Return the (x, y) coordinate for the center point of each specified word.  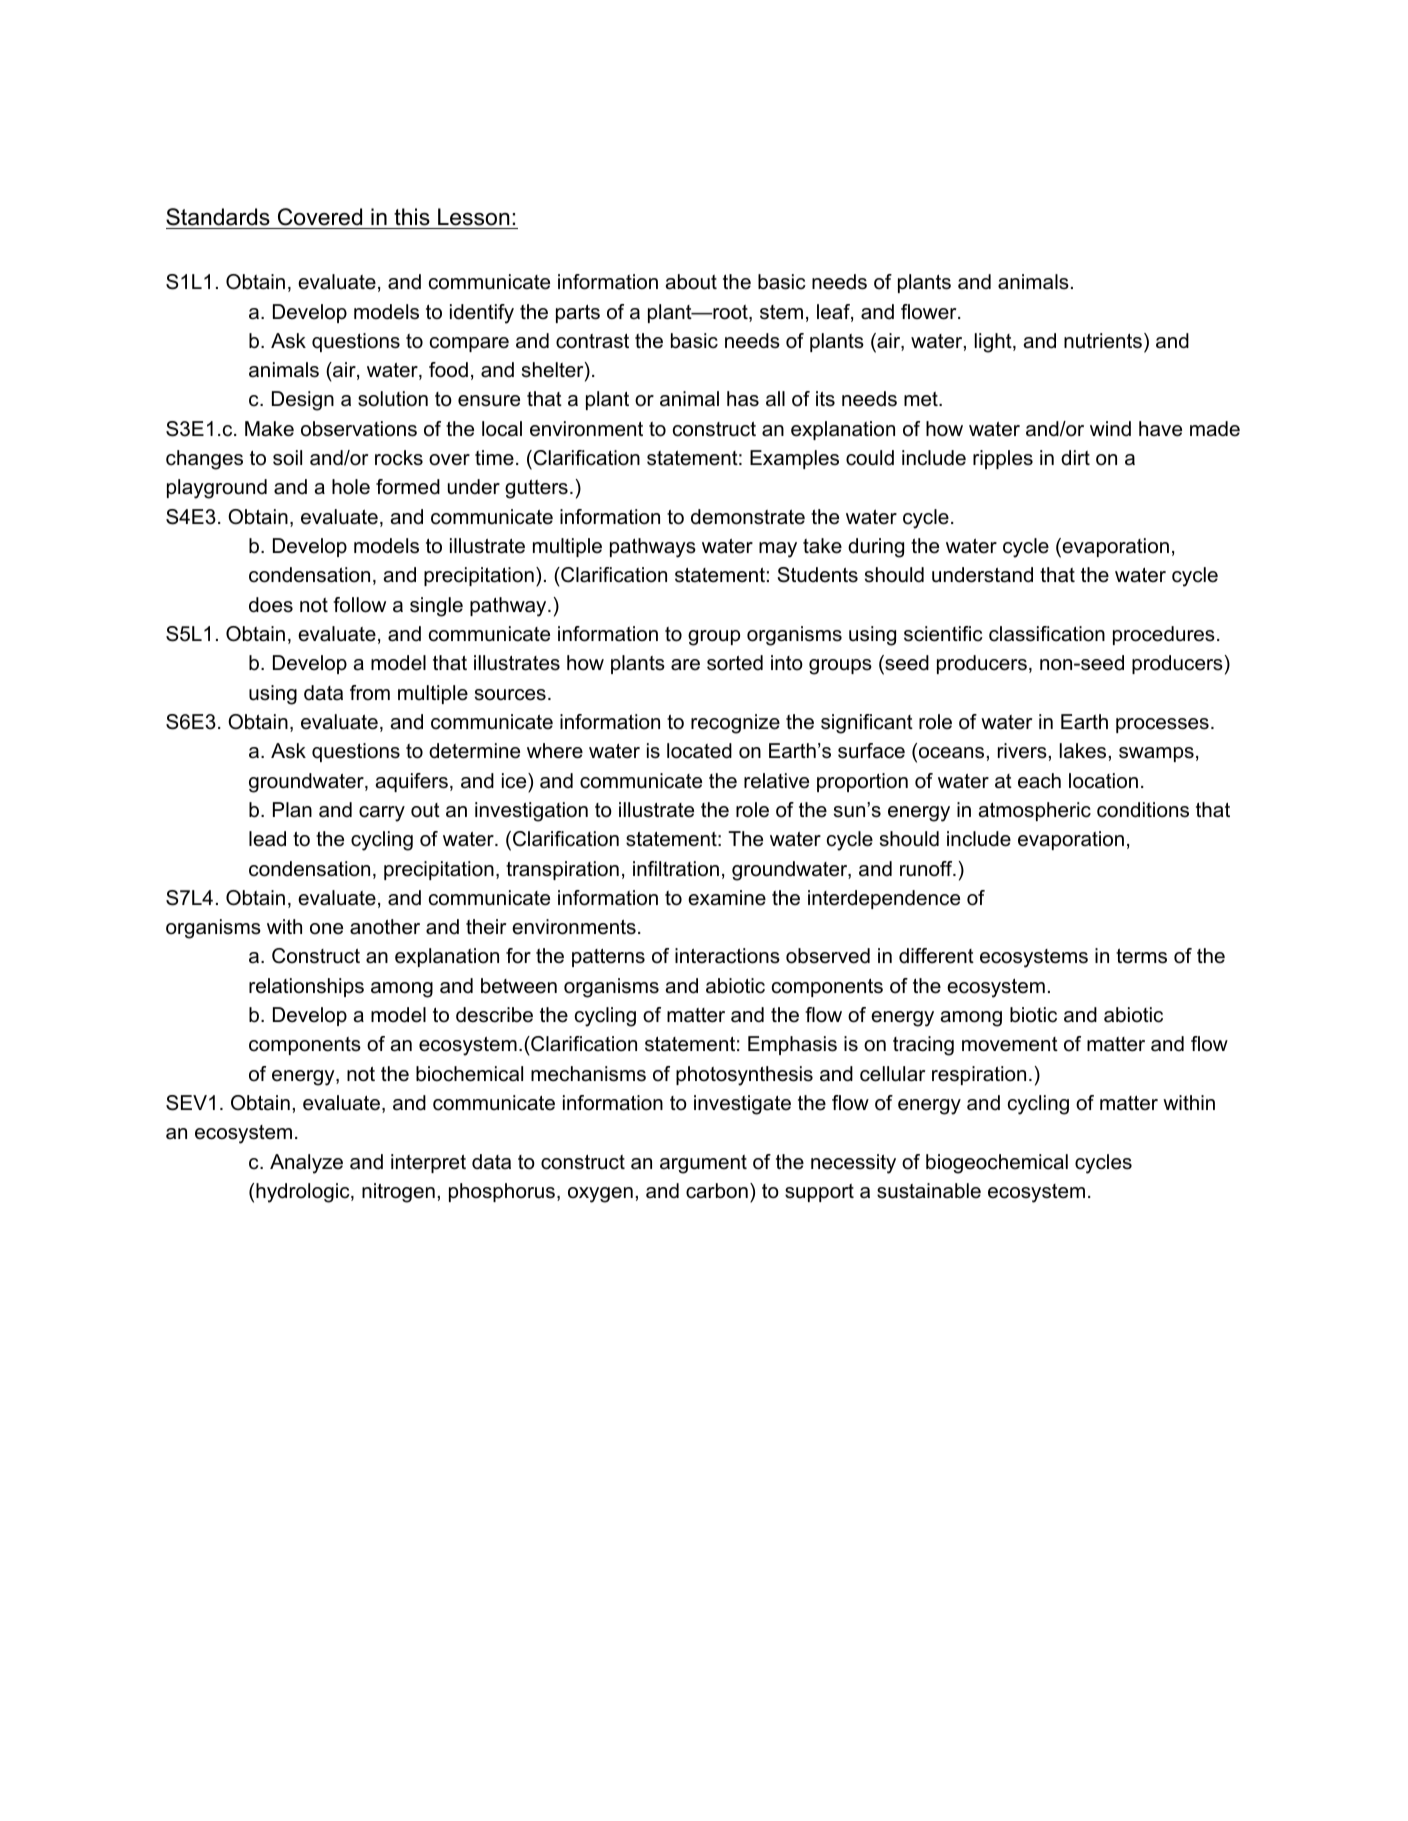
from (370, 693)
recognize (735, 724)
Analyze (306, 1164)
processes (1162, 725)
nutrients (1103, 341)
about (691, 282)
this (412, 218)
